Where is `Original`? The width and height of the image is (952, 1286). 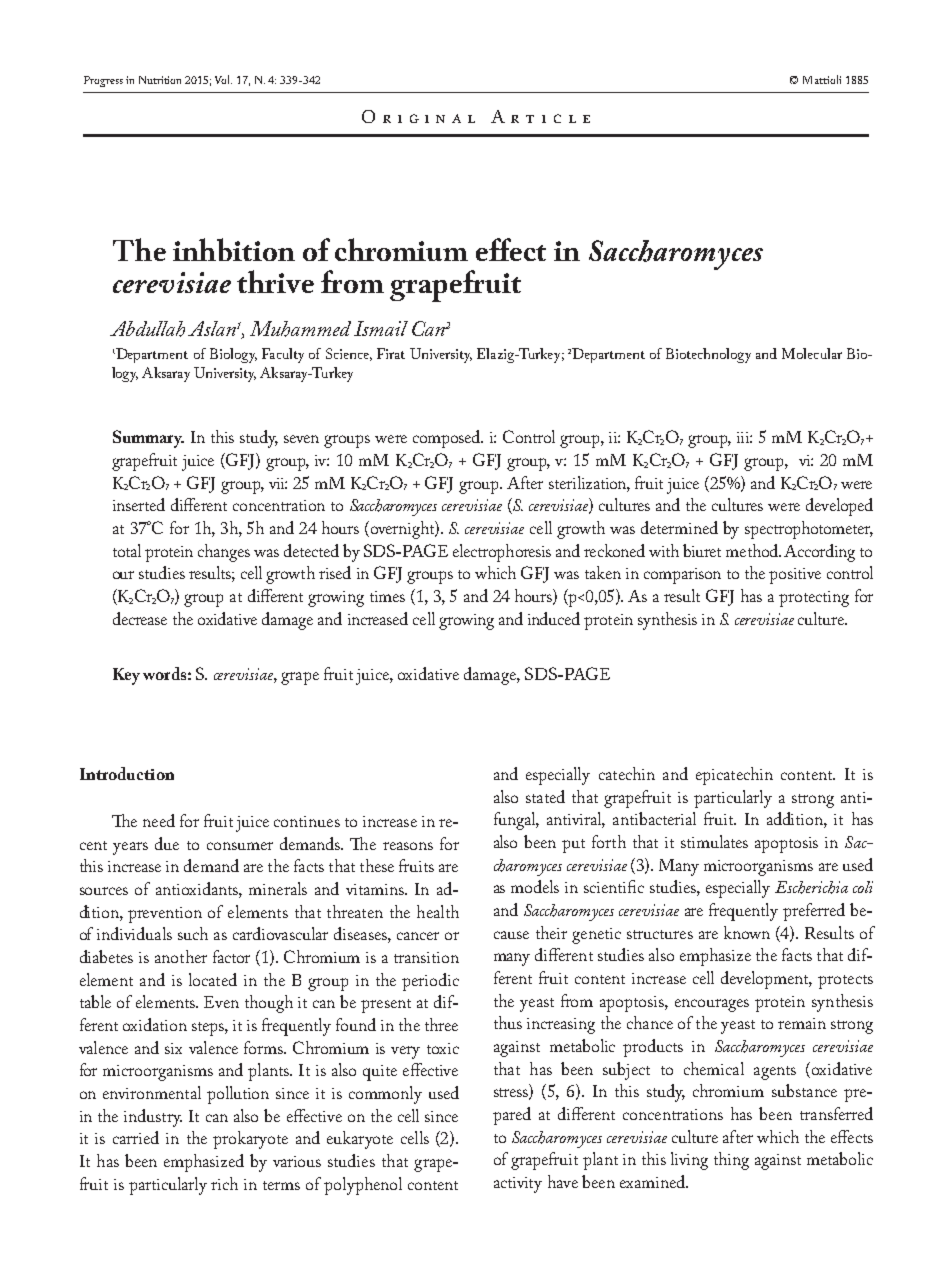
Original is located at coordinates (418, 116).
